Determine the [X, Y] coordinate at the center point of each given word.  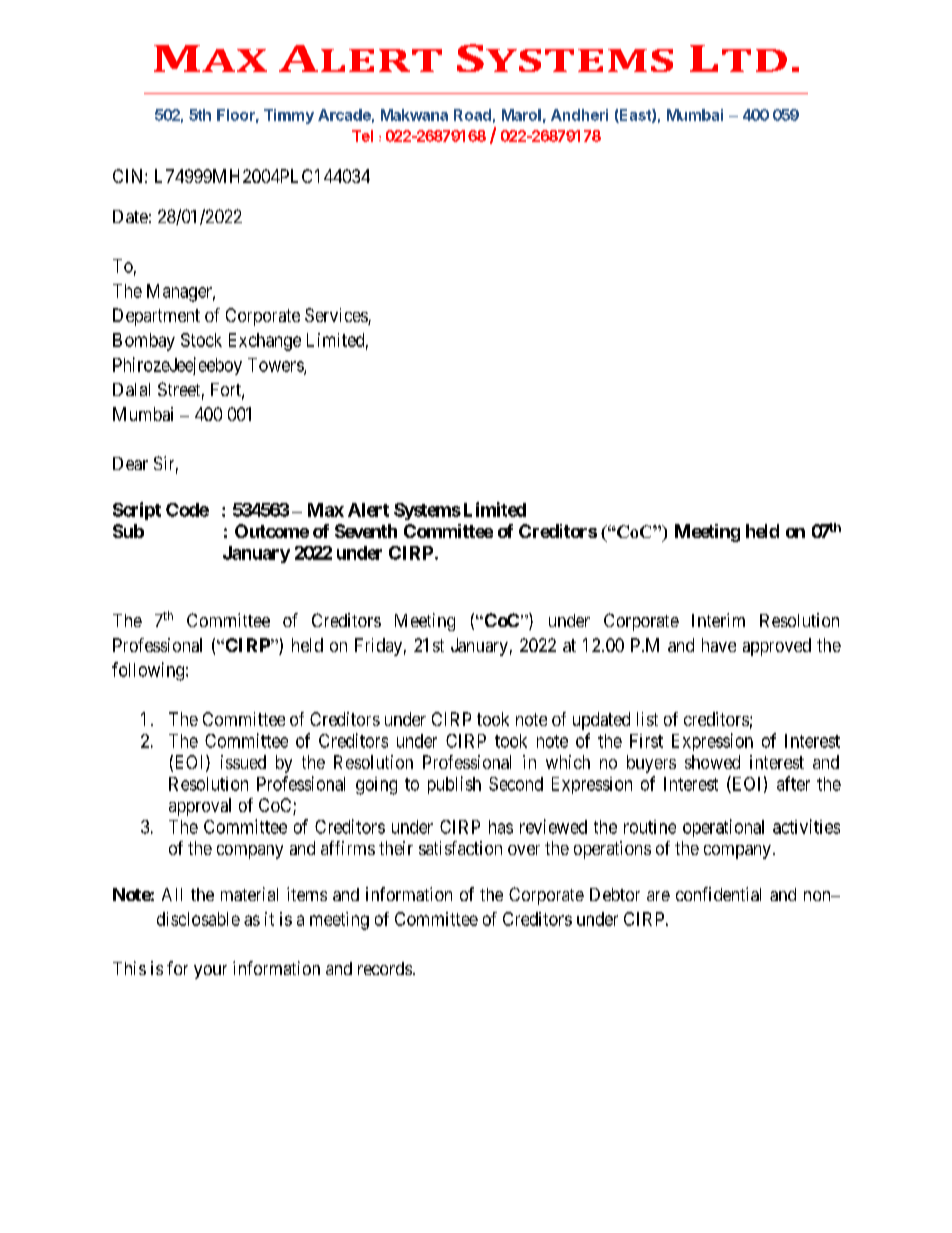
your [210, 972]
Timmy [289, 116]
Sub [128, 531]
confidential [718, 894]
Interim [718, 620]
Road [472, 115]
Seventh [366, 531]
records [385, 968]
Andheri [579, 115]
